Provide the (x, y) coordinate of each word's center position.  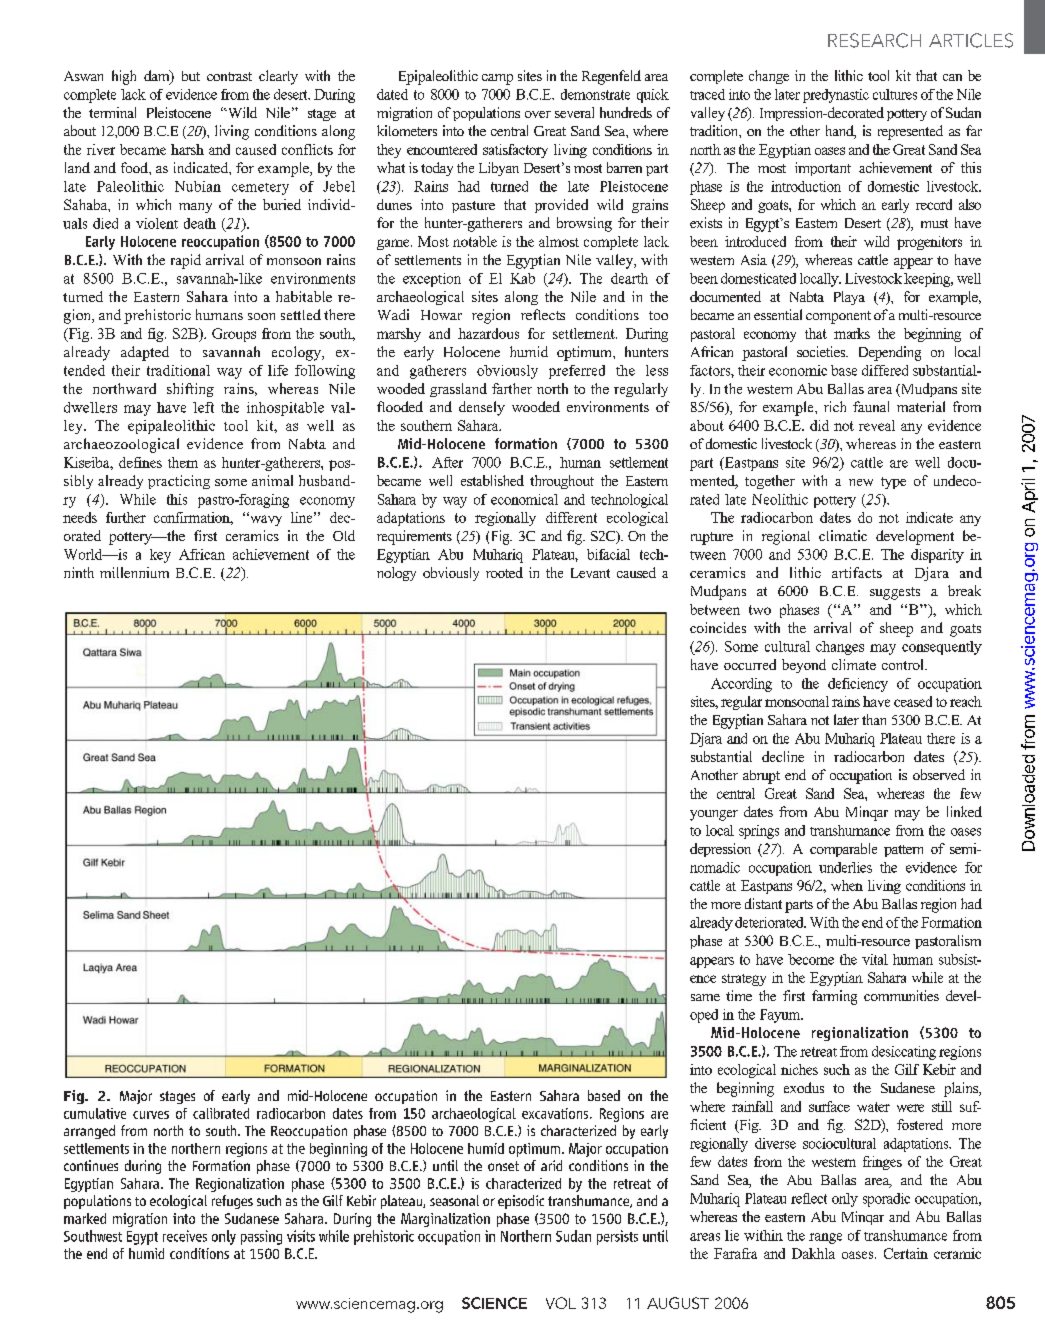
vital (875, 959)
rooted (504, 572)
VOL (561, 1303)
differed (885, 370)
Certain (906, 1253)
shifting (190, 390)
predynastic (836, 96)
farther (512, 388)
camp (497, 79)
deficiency (858, 685)
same (705, 997)
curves (151, 1115)
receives (185, 1236)
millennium (134, 572)
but (191, 76)
